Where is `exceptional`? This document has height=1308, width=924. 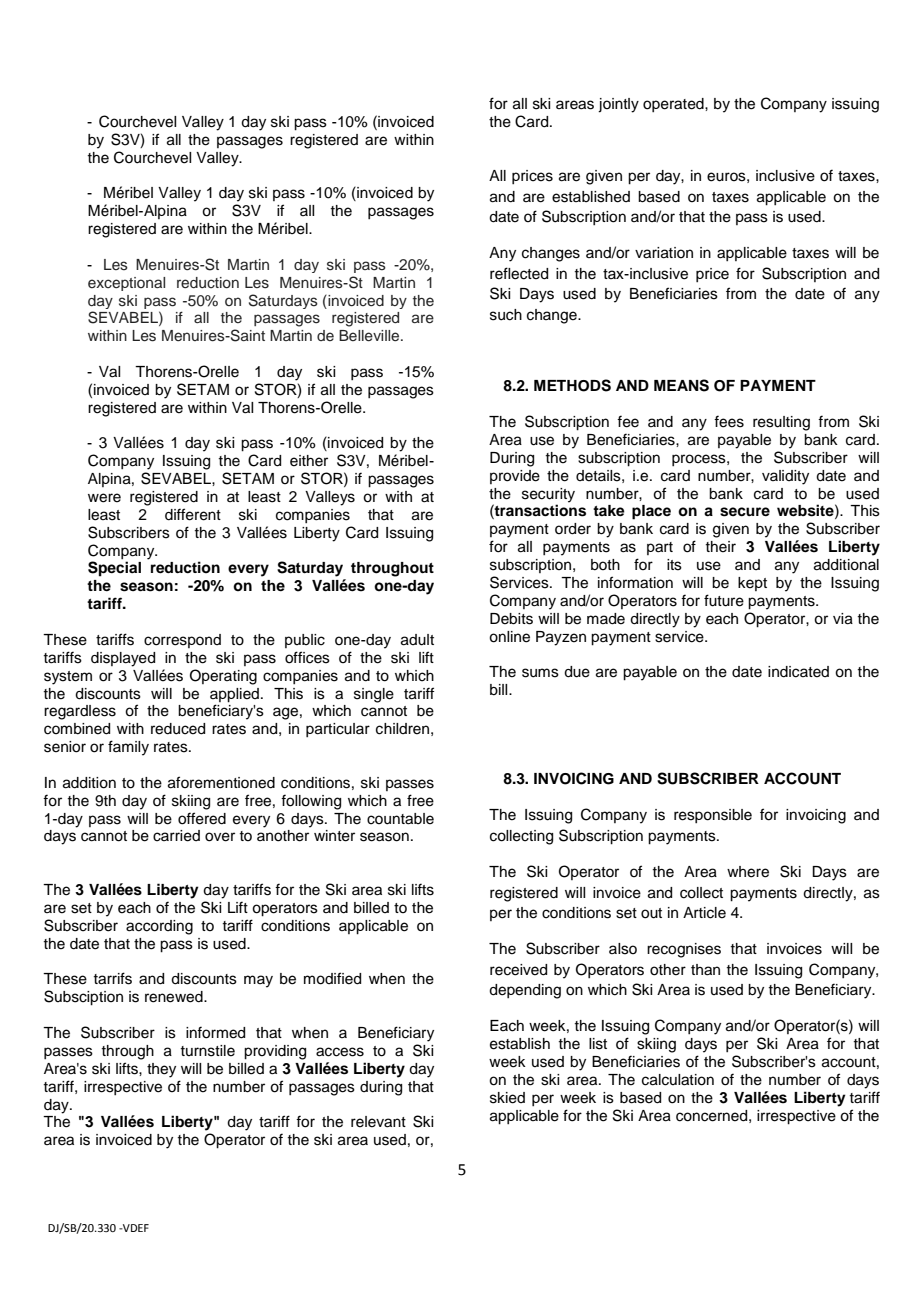 exceptional is located at coordinates (126, 284).
